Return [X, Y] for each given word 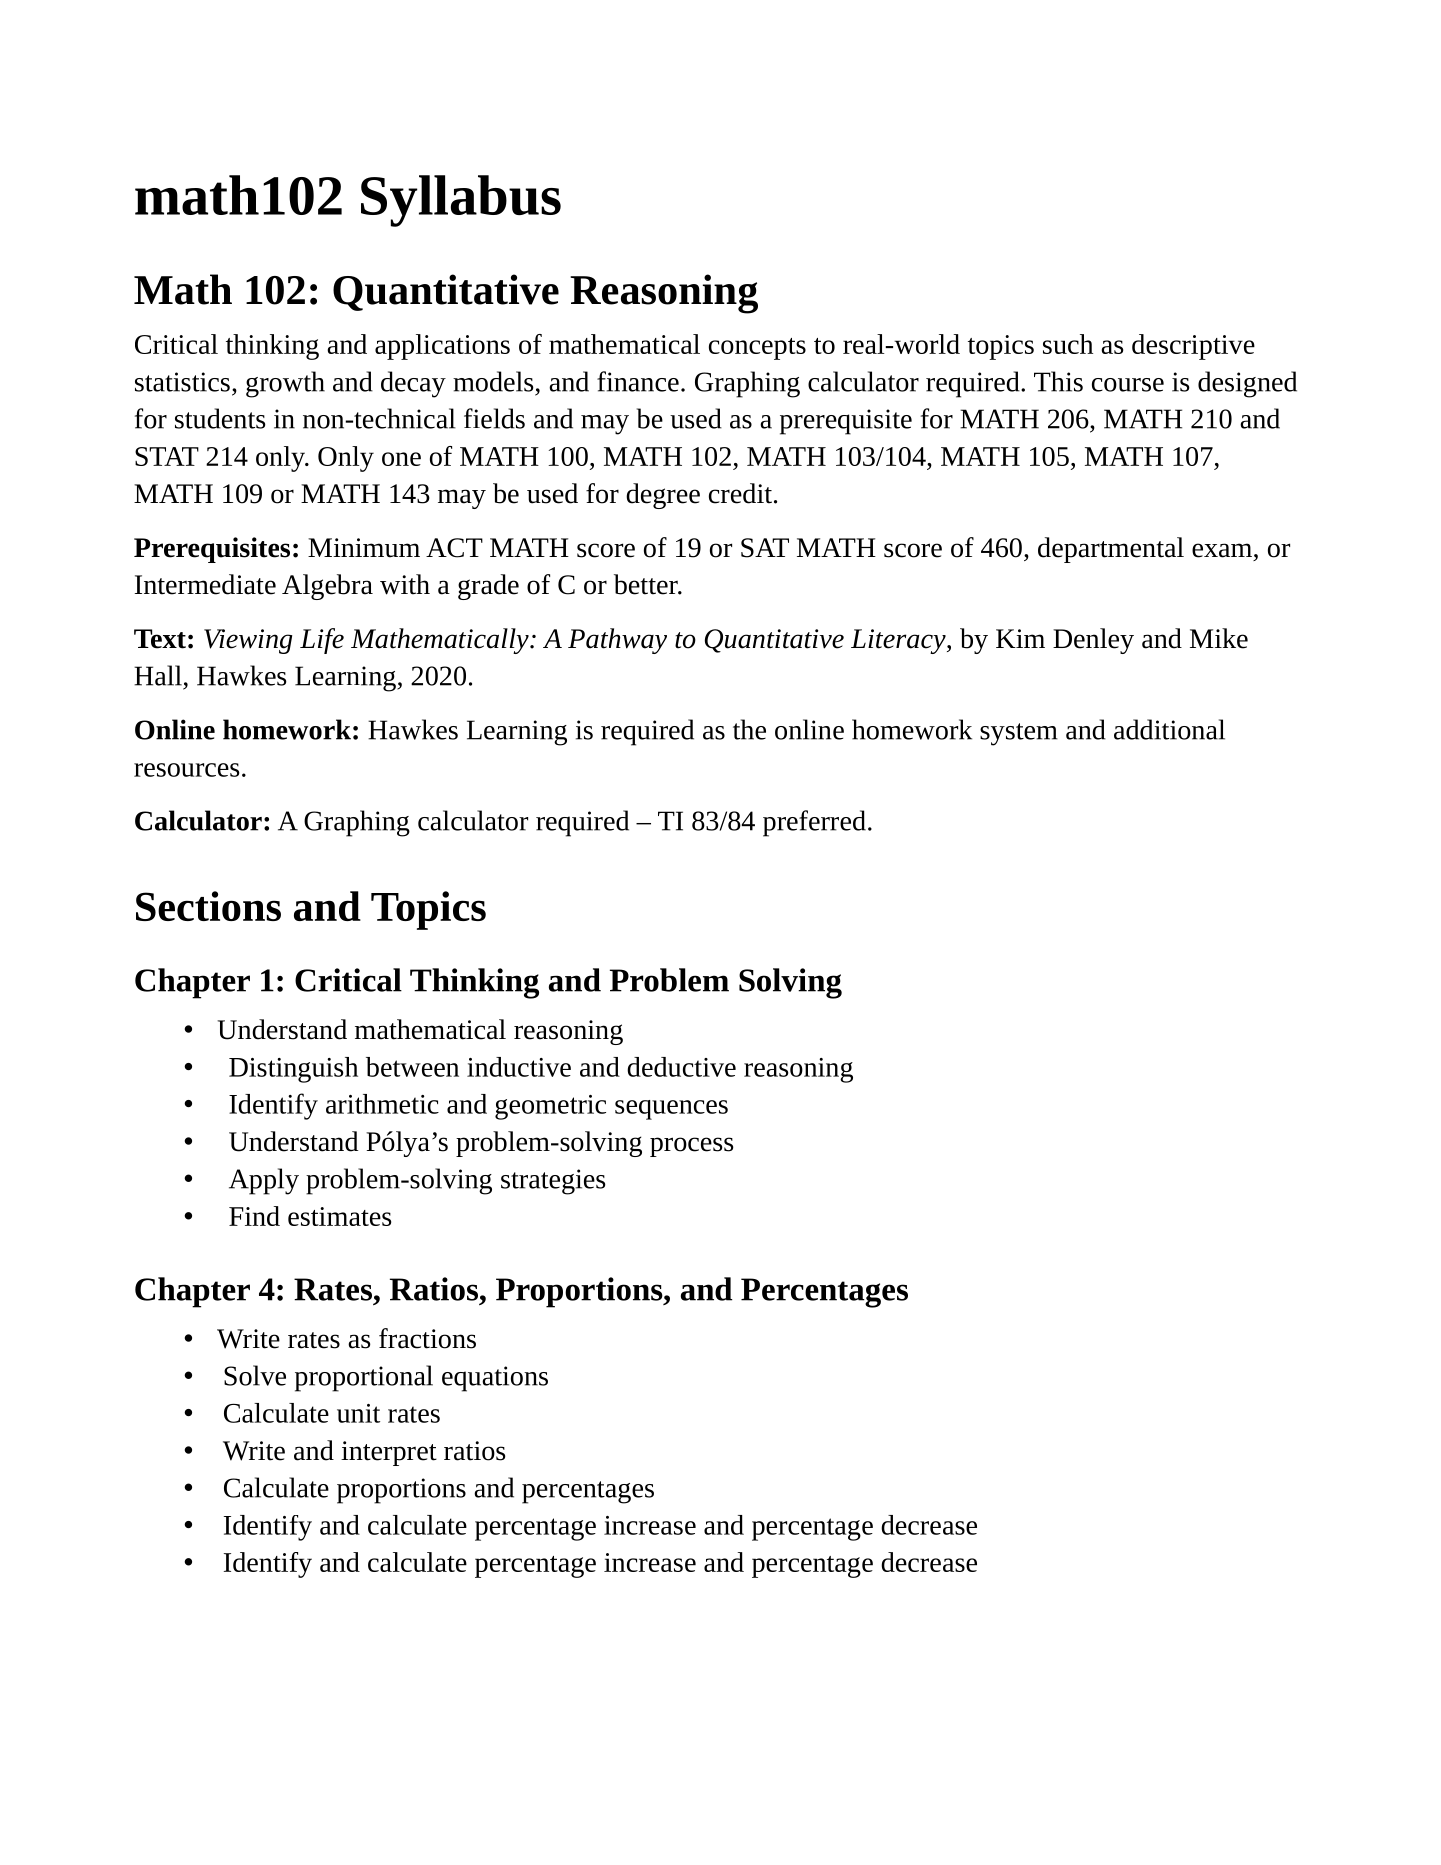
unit [358, 1413]
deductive [681, 1067]
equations [495, 1379]
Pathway [617, 641]
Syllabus [461, 201]
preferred [814, 823]
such [1068, 344]
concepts [757, 349]
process [692, 1147]
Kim [1020, 638]
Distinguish [293, 1070]
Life [322, 641]
